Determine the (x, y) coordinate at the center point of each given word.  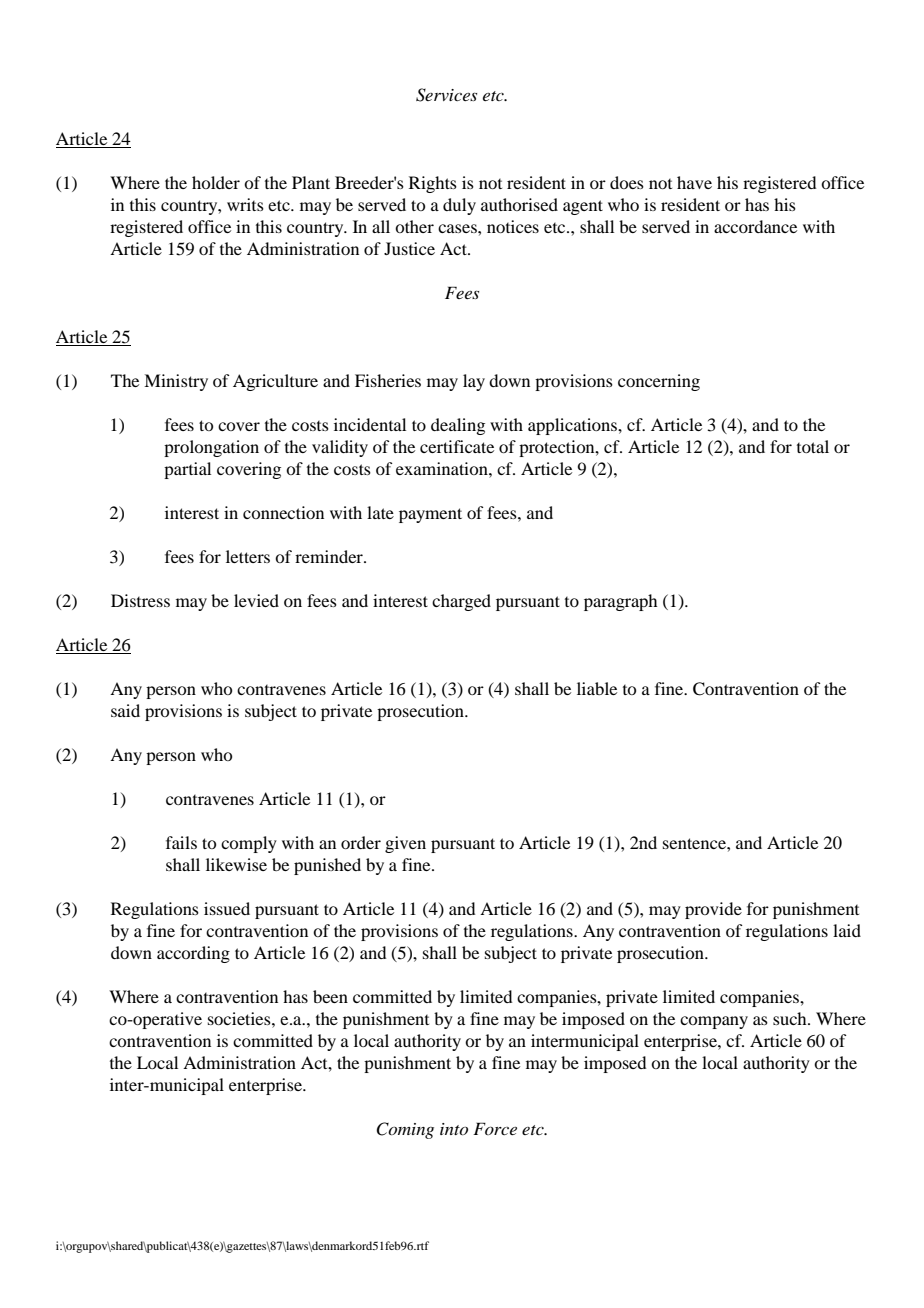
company (714, 1022)
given (405, 844)
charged (461, 602)
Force (495, 1128)
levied (256, 600)
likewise (236, 864)
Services (446, 95)
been (330, 996)
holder (216, 182)
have (694, 182)
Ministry (176, 382)
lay (474, 382)
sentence (695, 843)
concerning (659, 382)
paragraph (620, 602)
